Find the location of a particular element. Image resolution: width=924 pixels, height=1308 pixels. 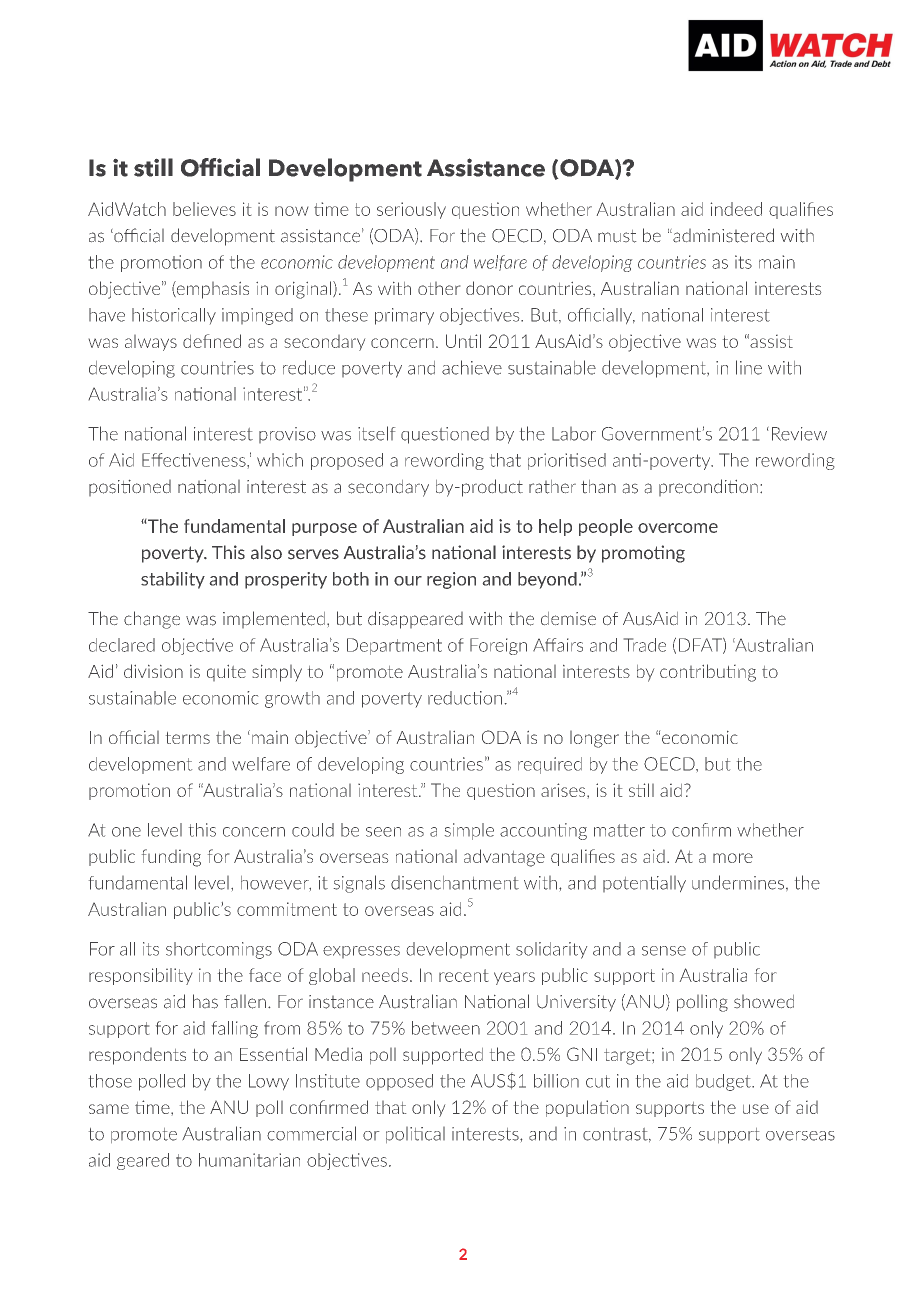

contributing is located at coordinates (708, 673).
